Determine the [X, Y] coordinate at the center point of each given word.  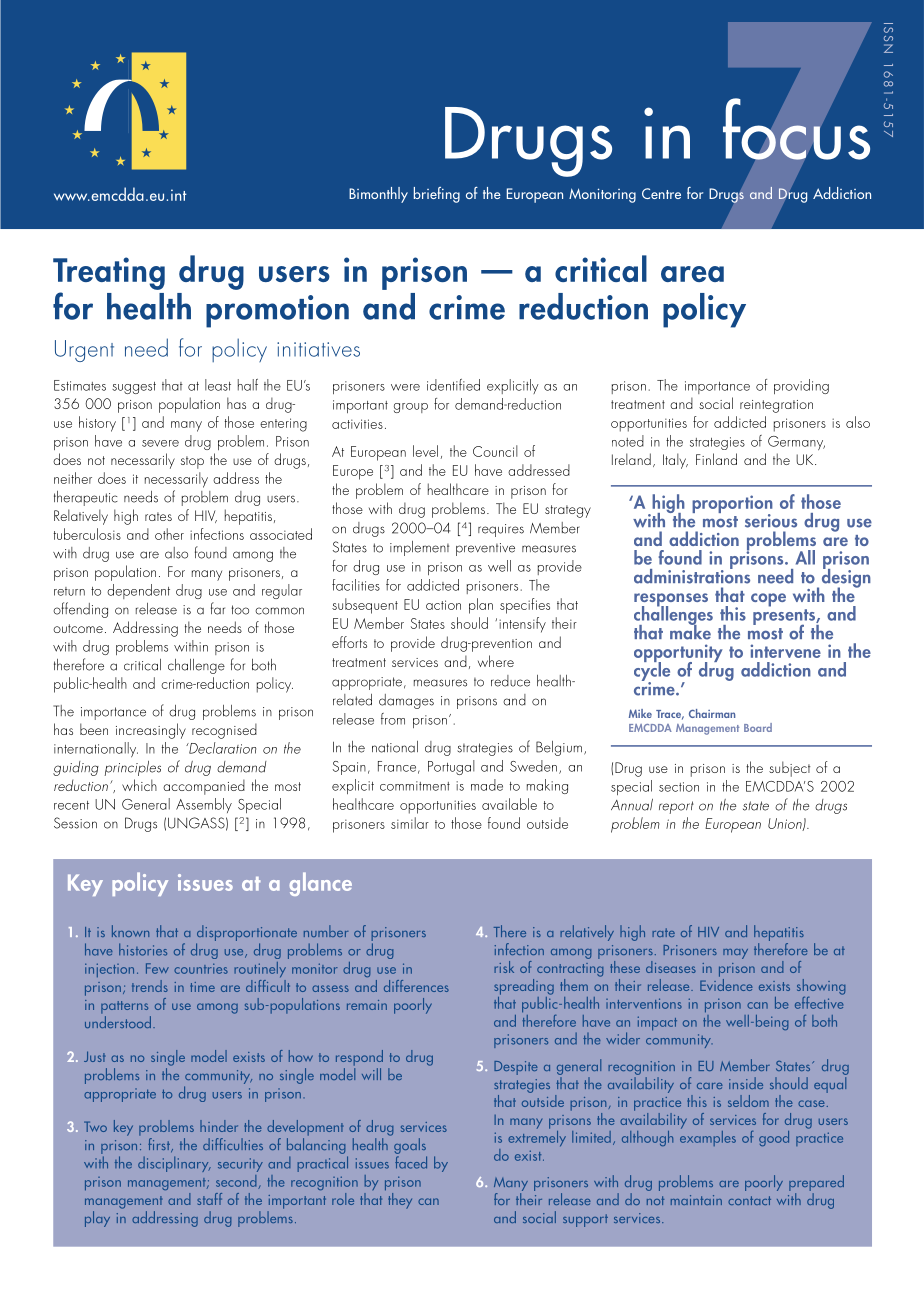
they [400, 1201]
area [692, 274]
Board [758, 727]
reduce [510, 681]
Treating [109, 273]
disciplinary [174, 1164]
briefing [437, 195]
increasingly [151, 731]
